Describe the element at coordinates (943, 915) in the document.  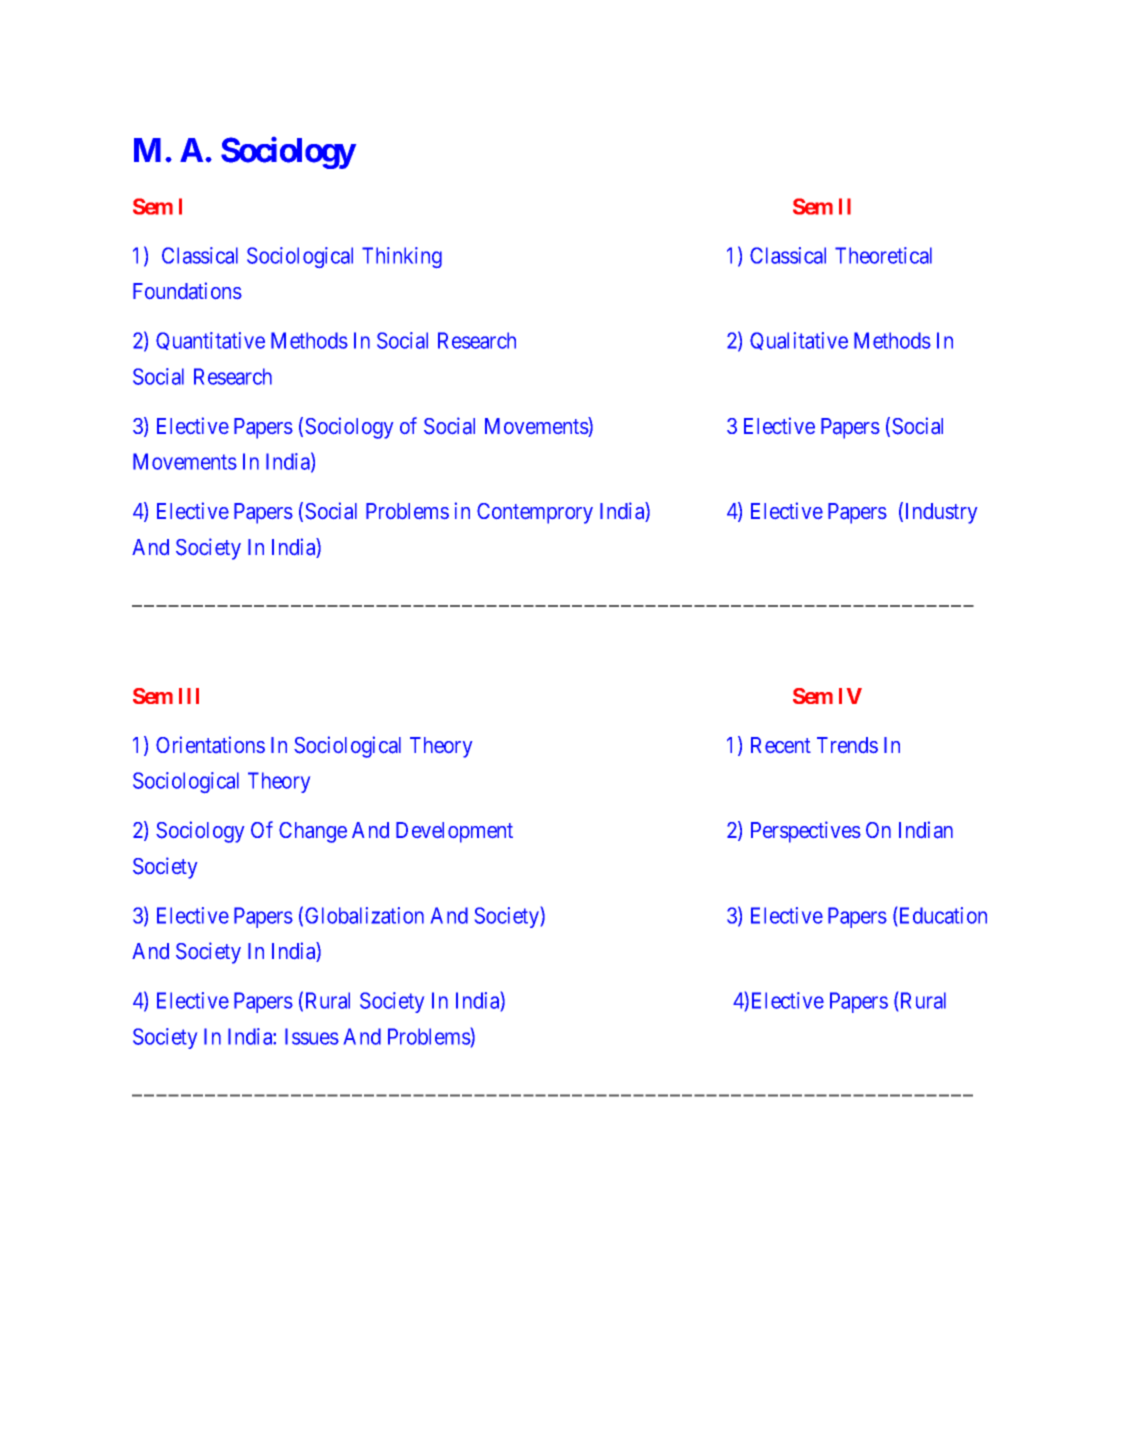
I see `Education` at that location.
